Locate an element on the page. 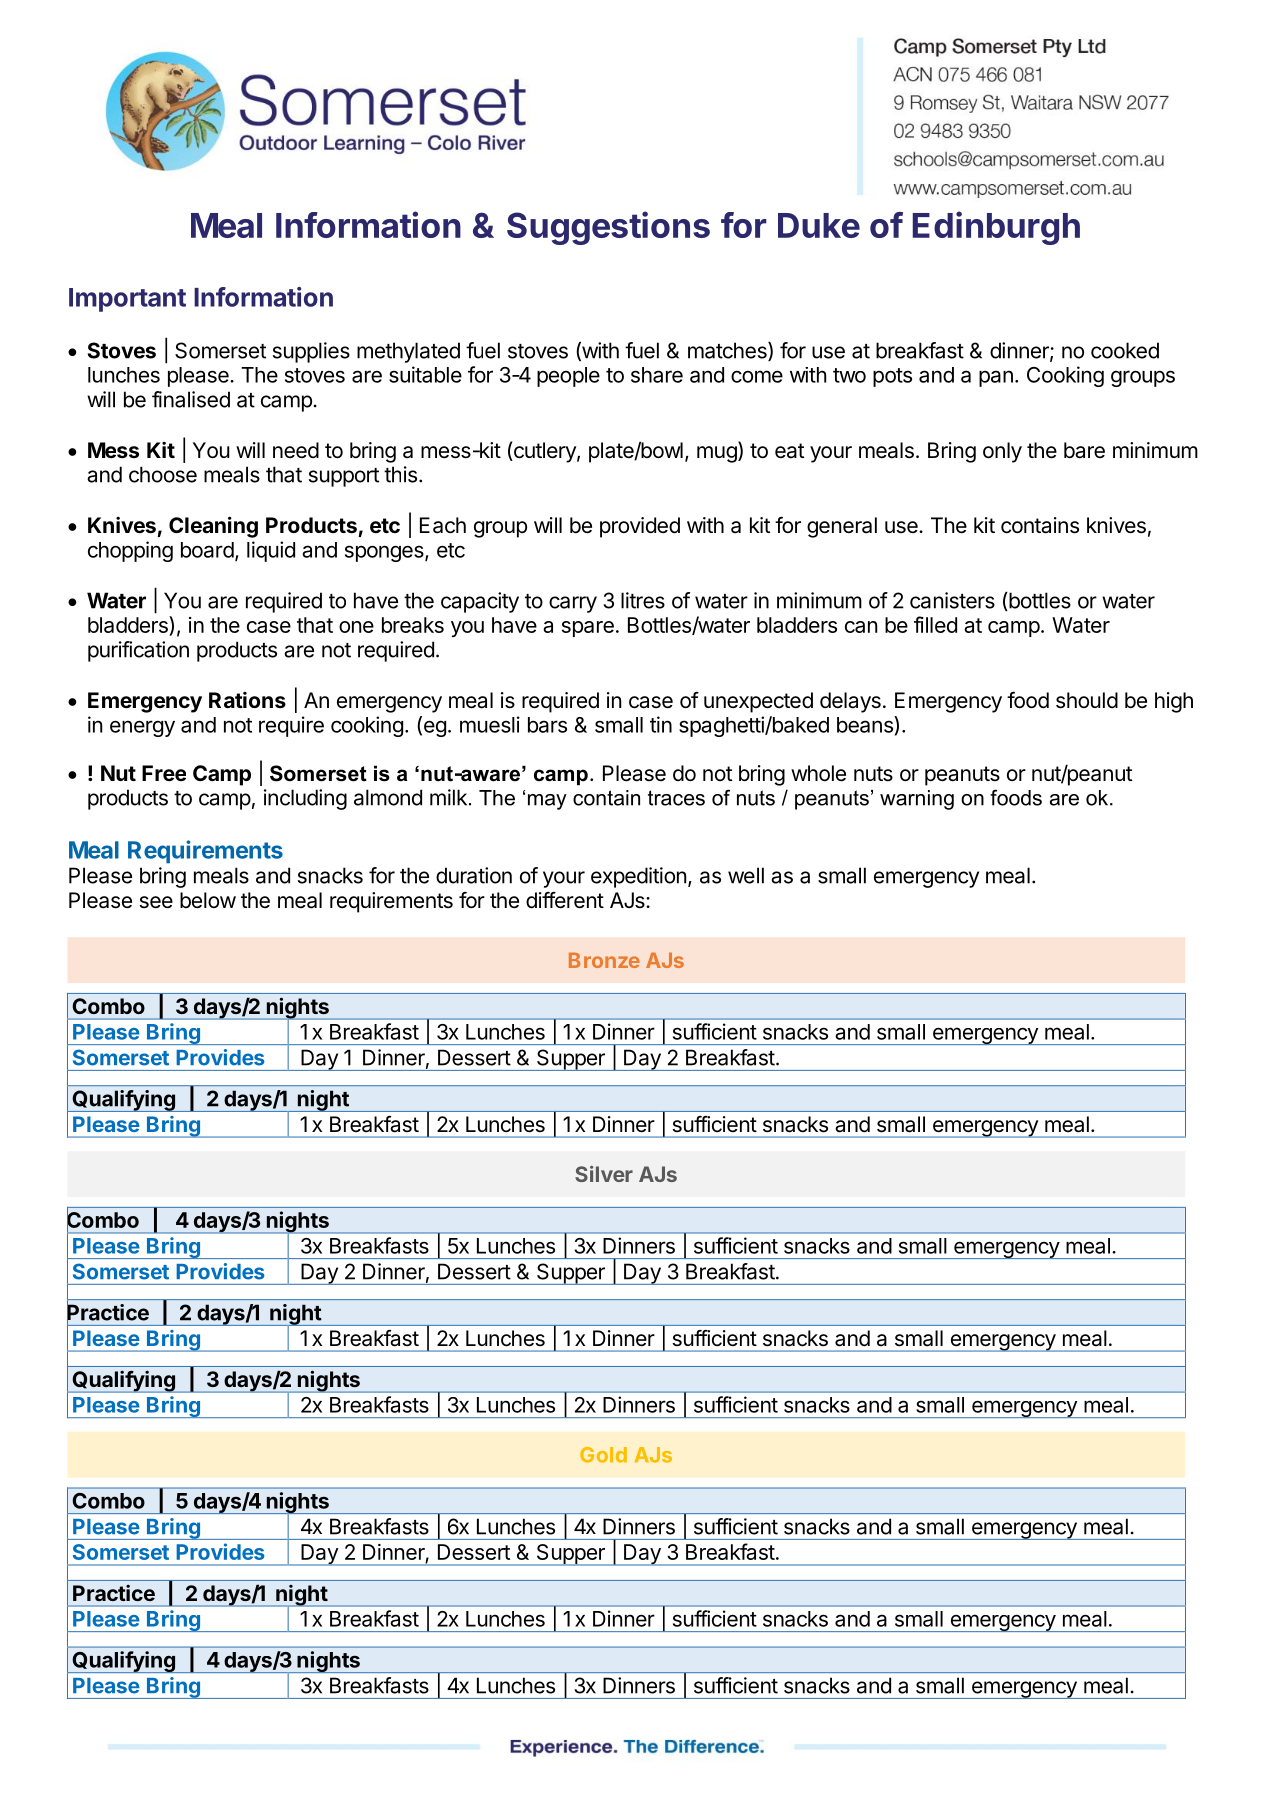  Silver is located at coordinates (604, 1174).
